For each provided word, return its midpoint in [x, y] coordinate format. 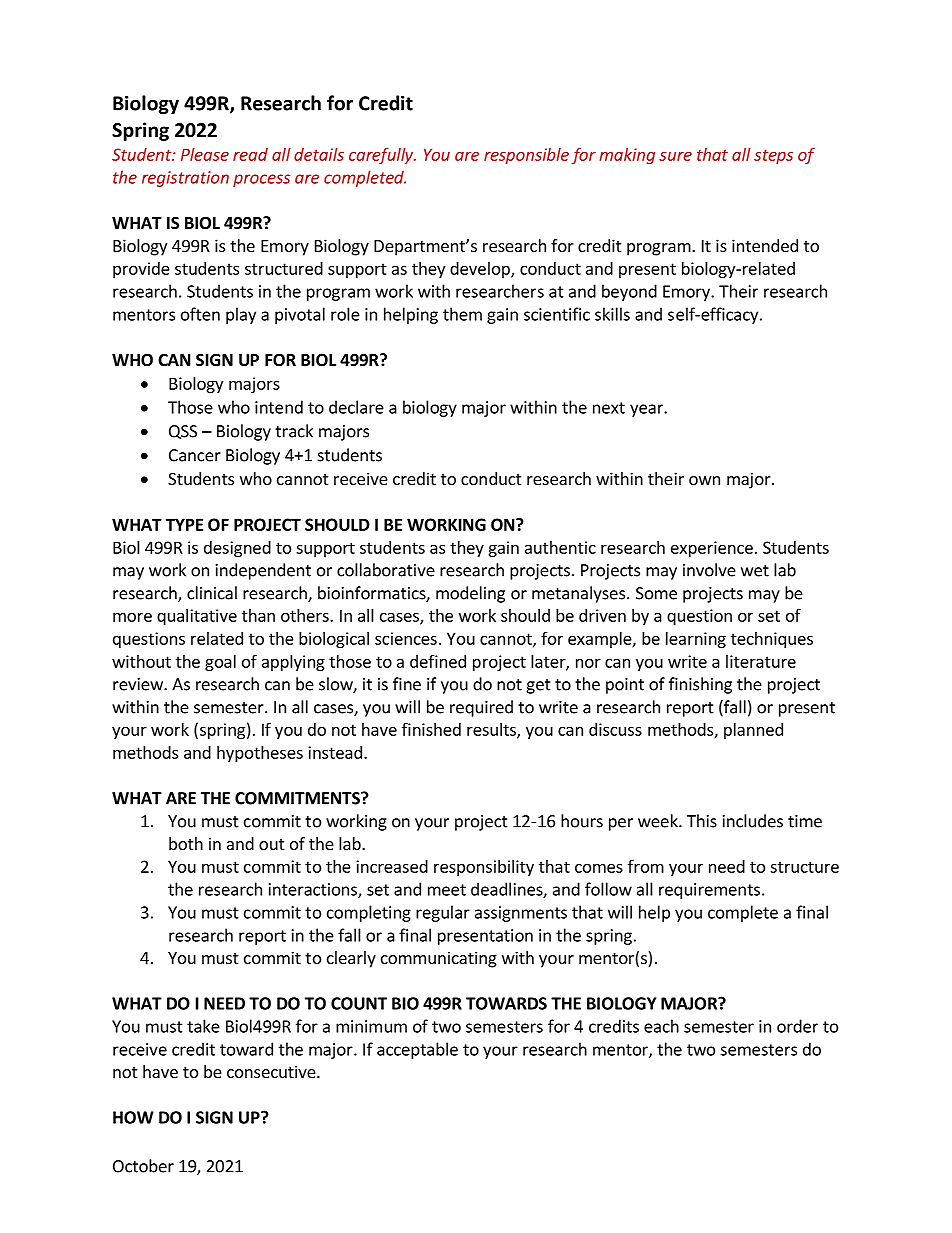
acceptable [417, 1050]
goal [220, 663]
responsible [526, 156]
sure [675, 156]
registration [185, 179]
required [481, 708]
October [143, 1166]
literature [761, 661]
